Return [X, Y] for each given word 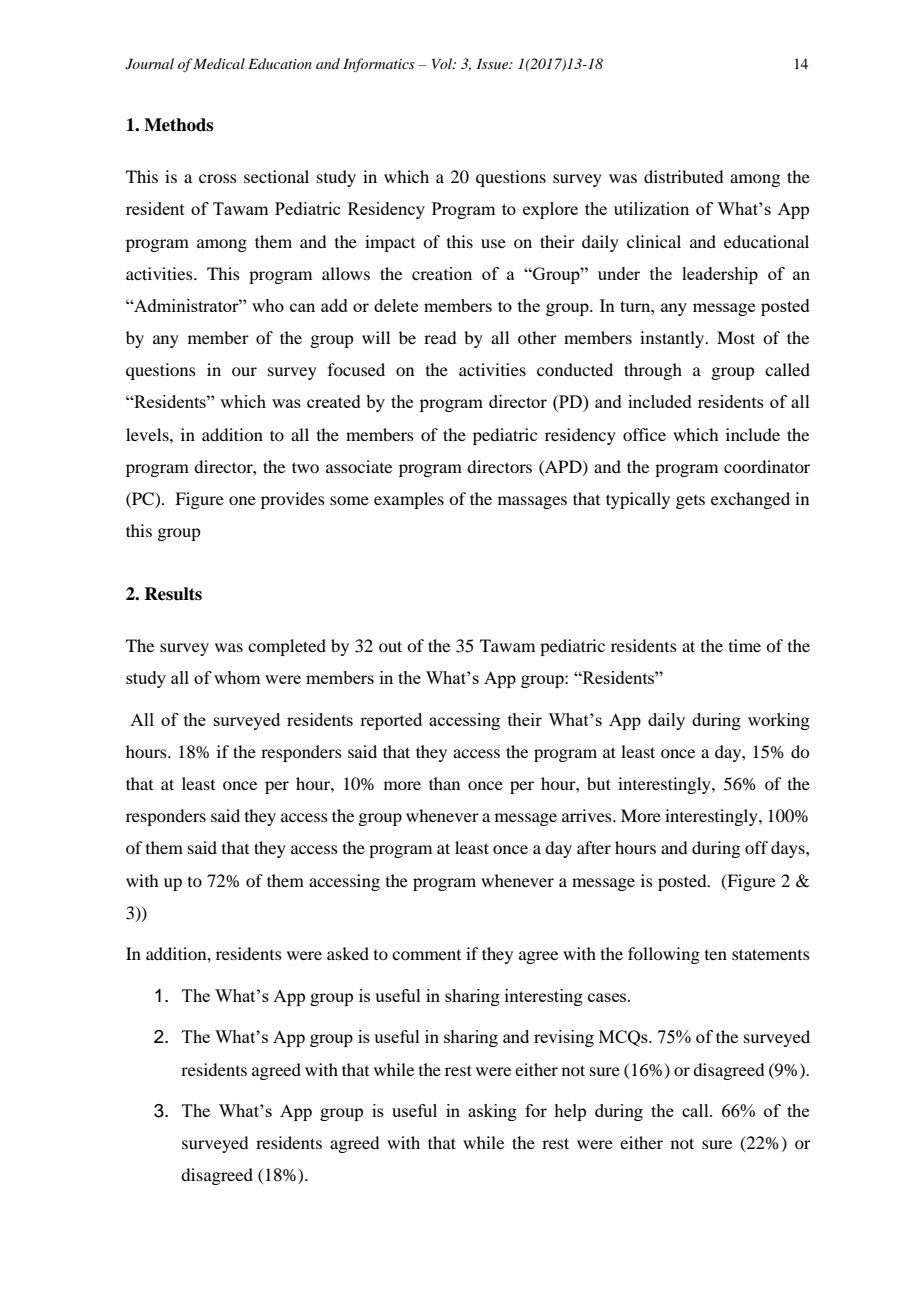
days [789, 849]
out [390, 646]
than [444, 783]
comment [426, 955]
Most [736, 337]
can [302, 307]
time [745, 645]
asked [348, 953]
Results [173, 594]
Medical [218, 63]
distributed [683, 176]
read [440, 337]
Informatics [379, 65]
